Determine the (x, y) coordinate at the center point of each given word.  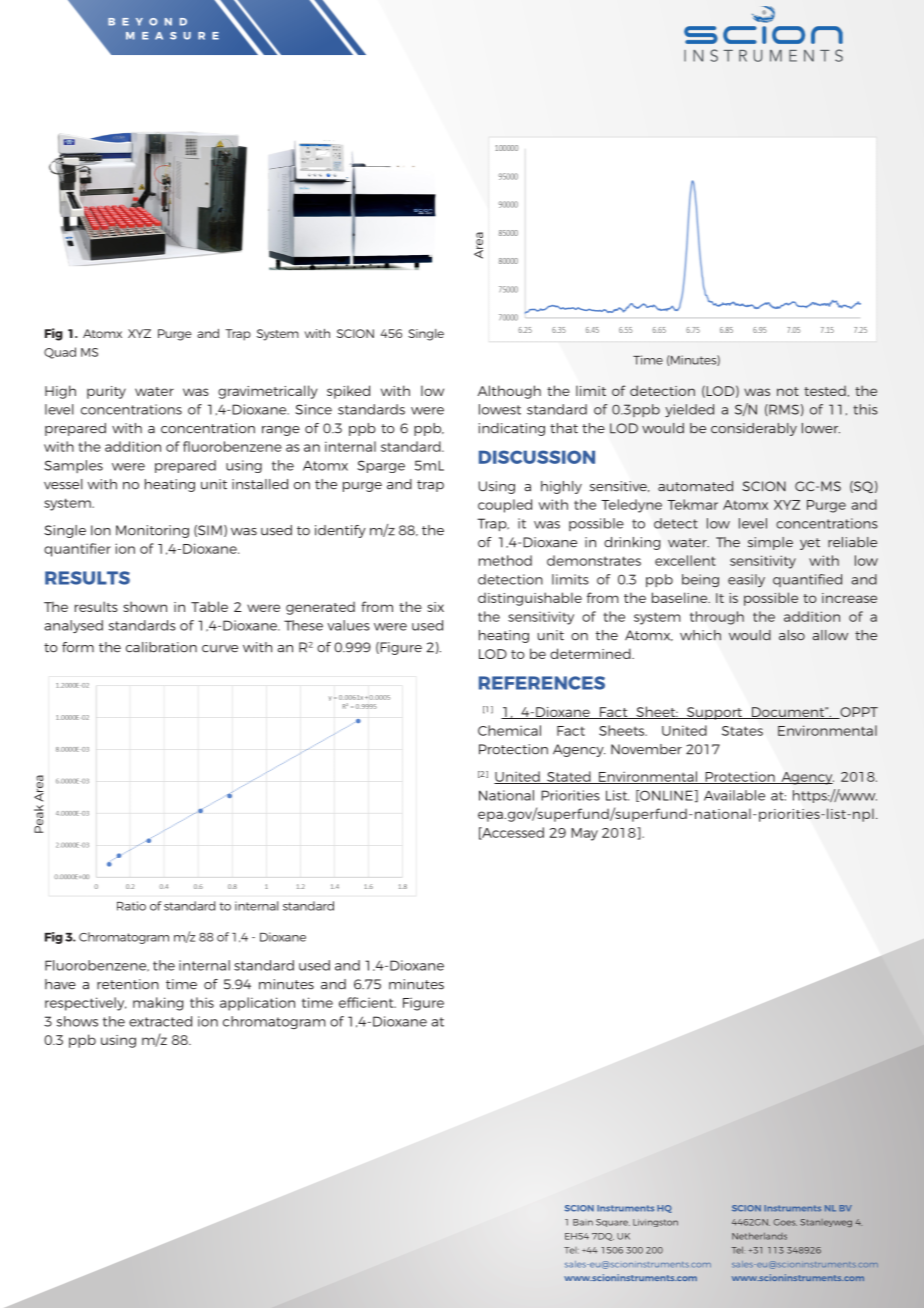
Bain (583, 1222)
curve (220, 649)
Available (734, 795)
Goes (785, 1222)
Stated (569, 777)
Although (509, 392)
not (788, 391)
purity (106, 392)
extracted (160, 1021)
